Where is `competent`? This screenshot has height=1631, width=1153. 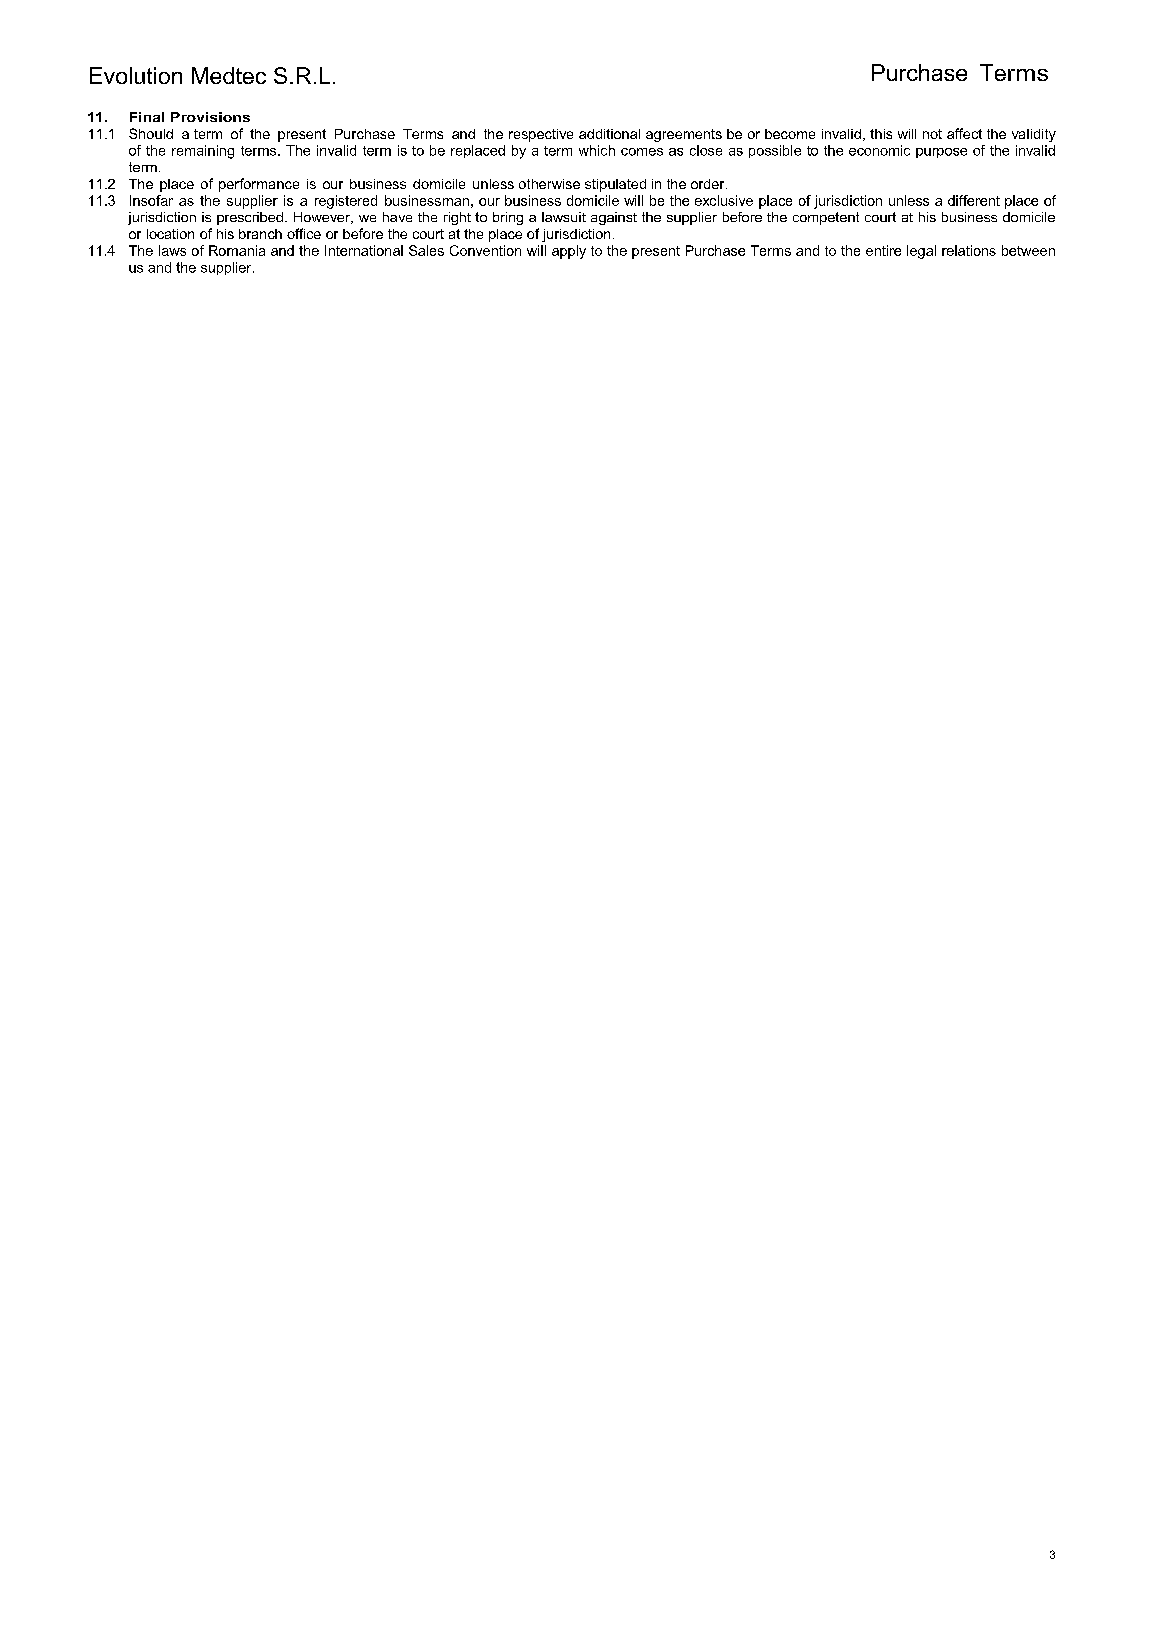
competent is located at coordinates (826, 218).
